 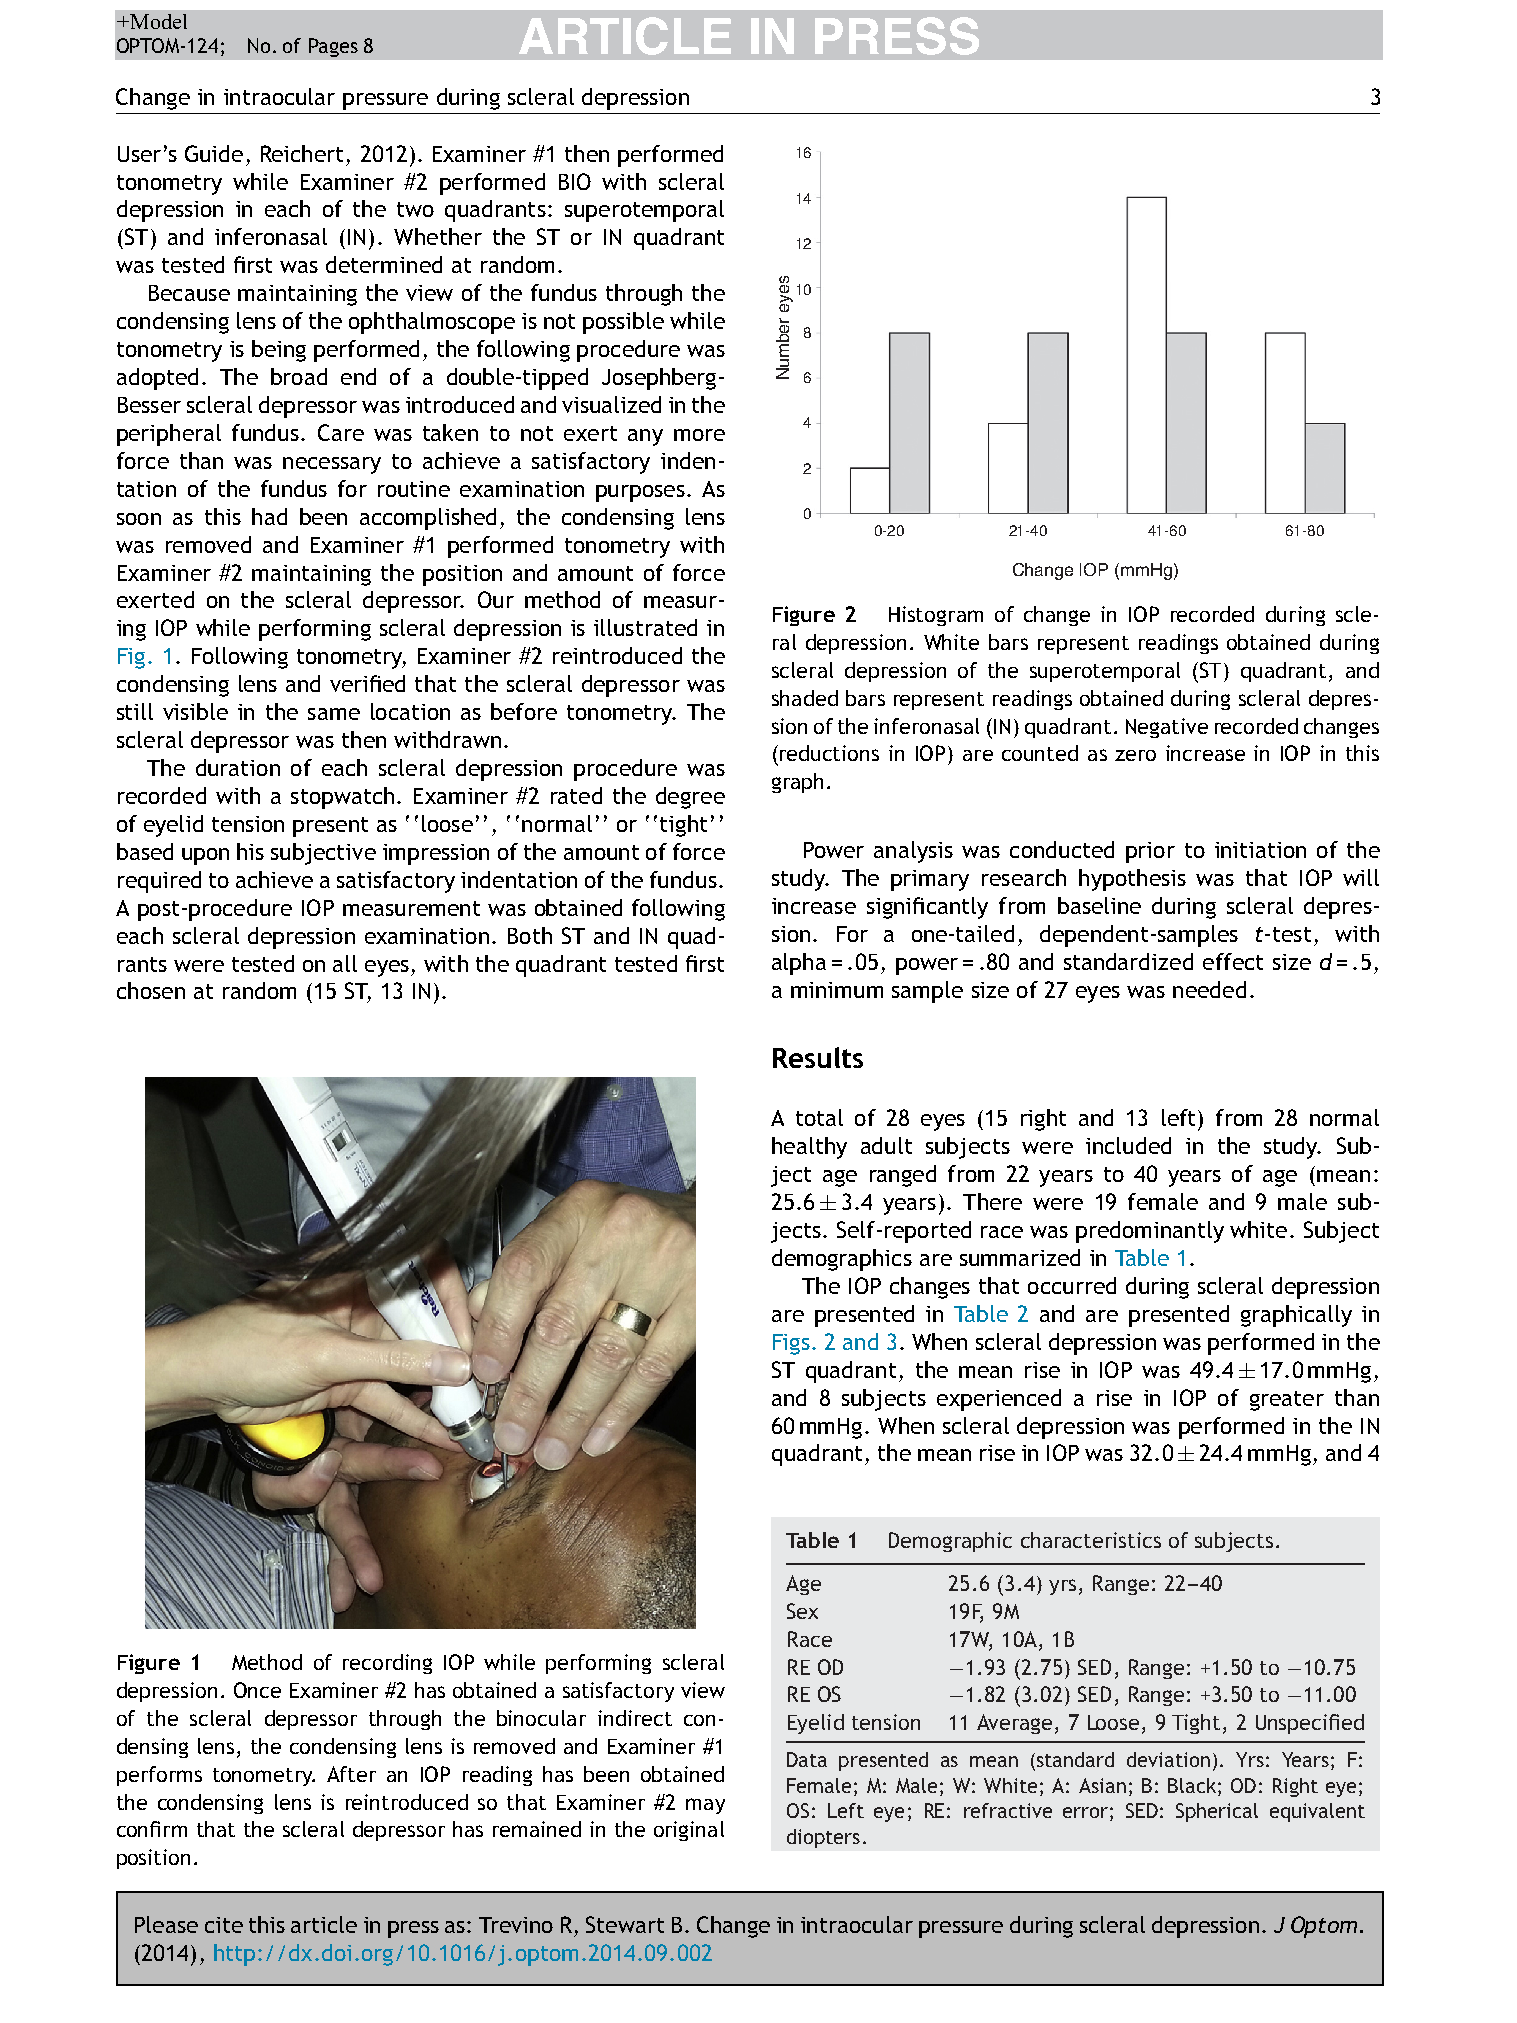 What do you see at coordinates (334, 714) in the image?
I see `same` at bounding box center [334, 714].
